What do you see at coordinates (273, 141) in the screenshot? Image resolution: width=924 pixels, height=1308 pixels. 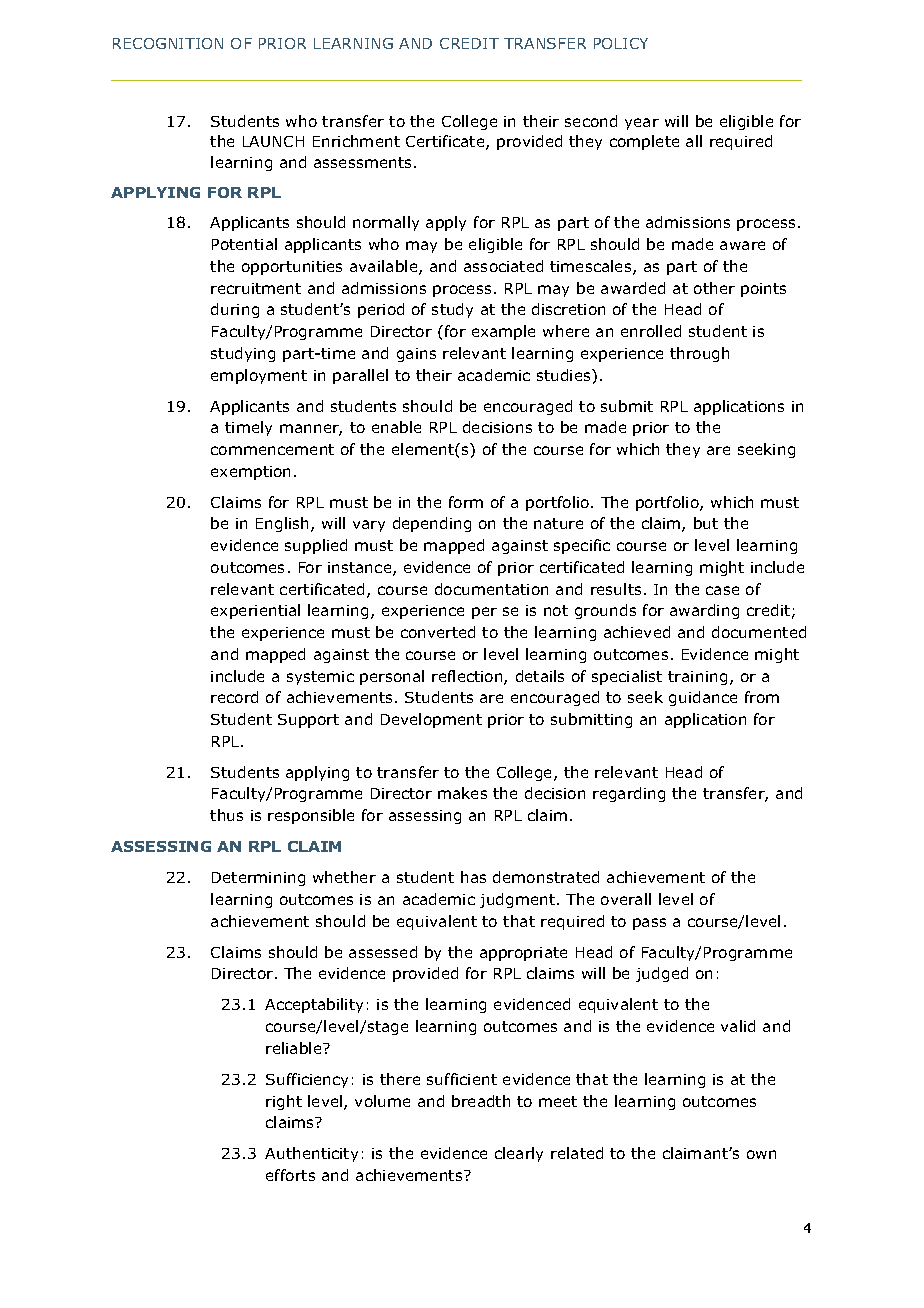 I see `LAUNCH` at bounding box center [273, 141].
